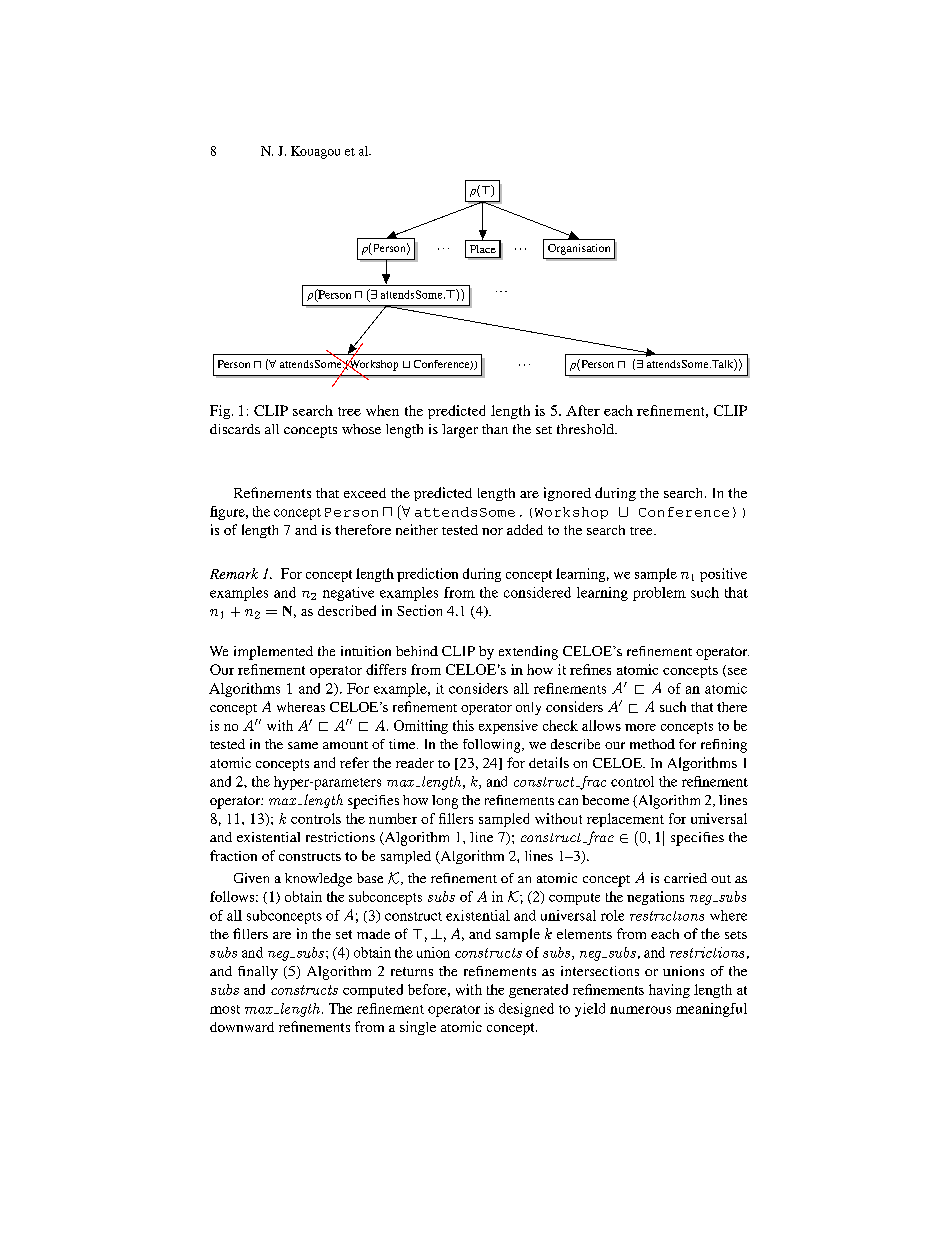 This screenshot has height=1233, width=952. What do you see at coordinates (586, 429) in the screenshot?
I see `threshold` at bounding box center [586, 429].
